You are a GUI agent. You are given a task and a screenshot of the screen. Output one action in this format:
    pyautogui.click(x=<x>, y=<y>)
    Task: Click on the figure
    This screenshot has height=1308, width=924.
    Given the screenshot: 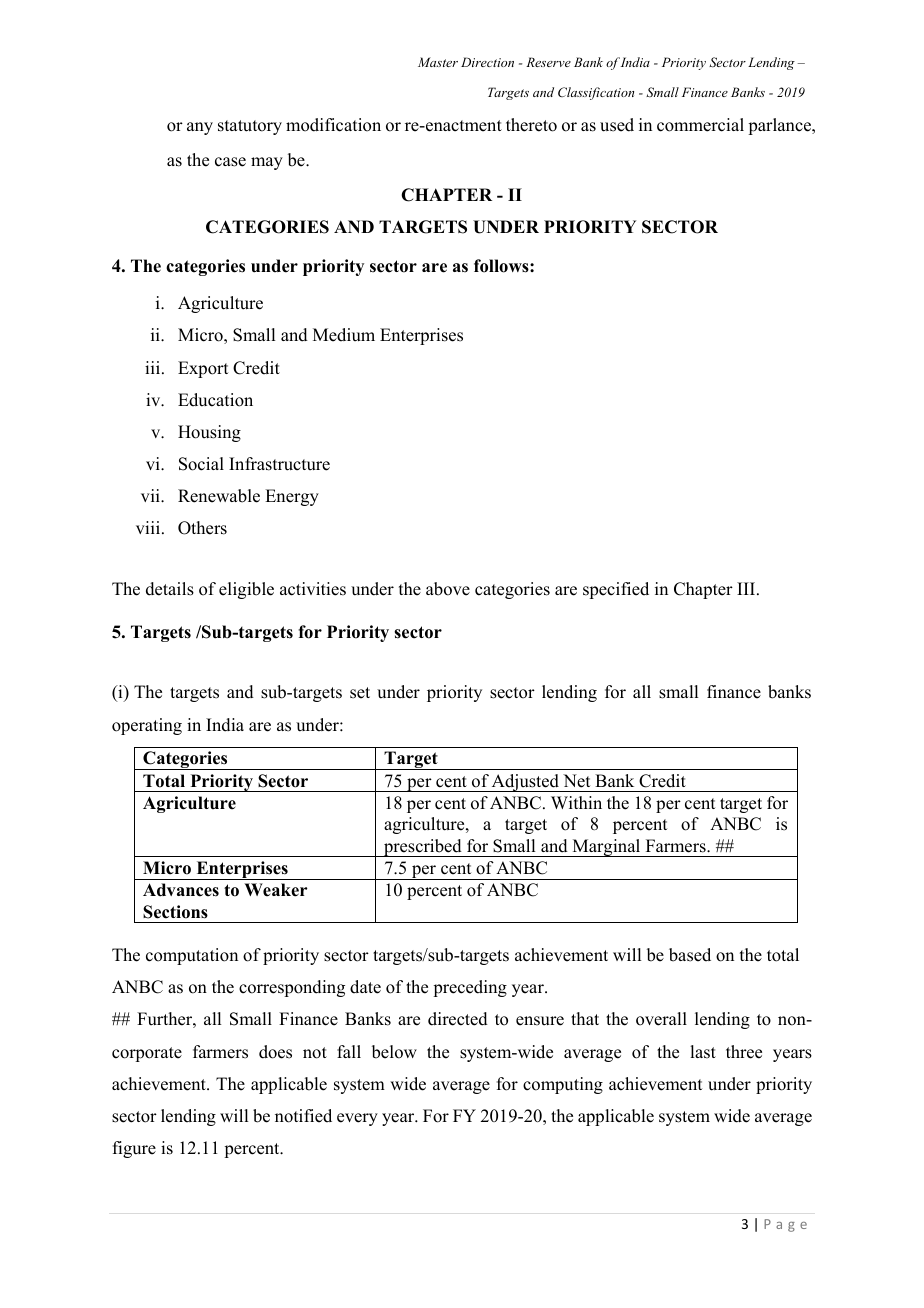 What is the action you would take?
    pyautogui.click(x=134, y=1149)
